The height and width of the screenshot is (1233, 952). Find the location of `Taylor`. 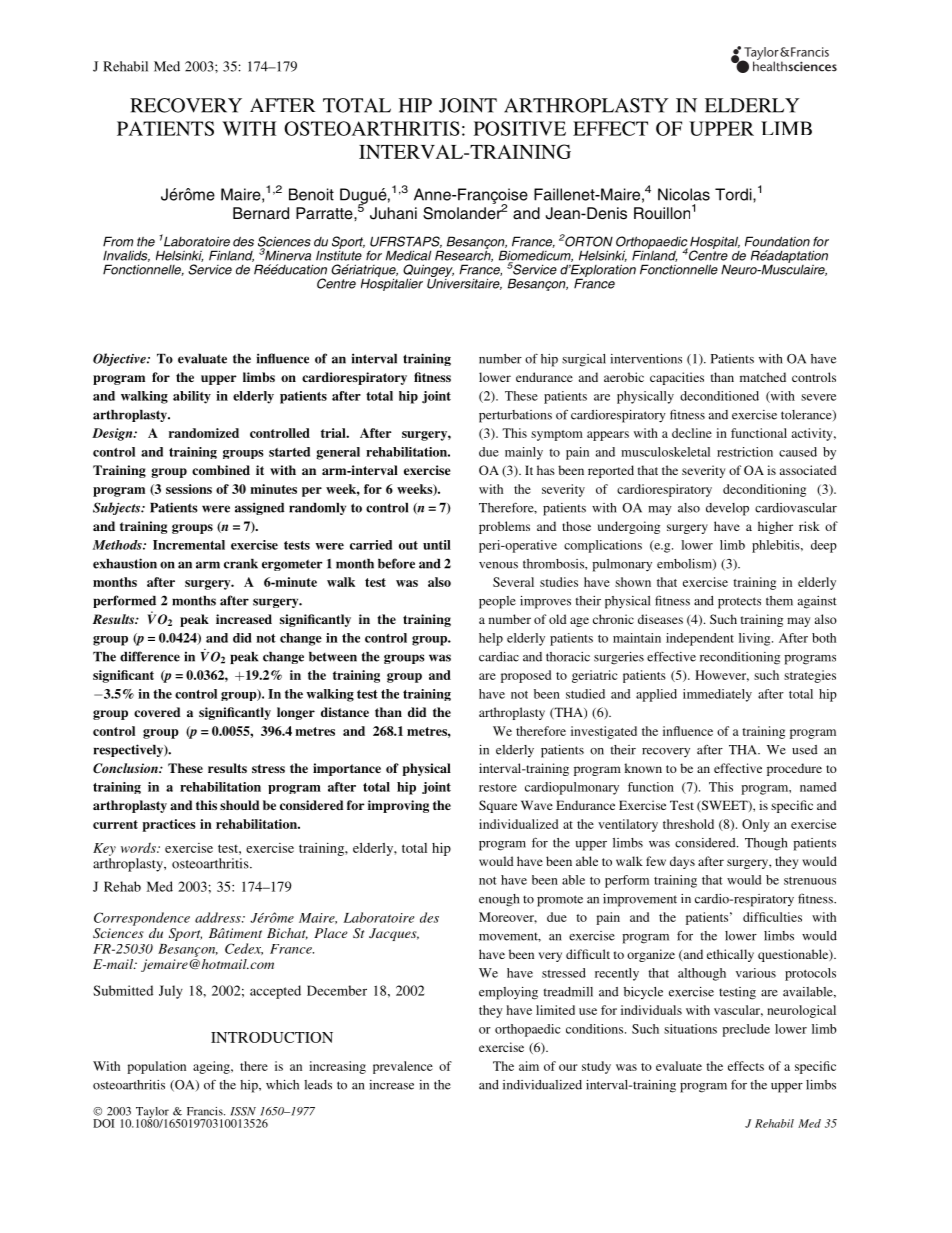

Taylor is located at coordinates (152, 1113).
